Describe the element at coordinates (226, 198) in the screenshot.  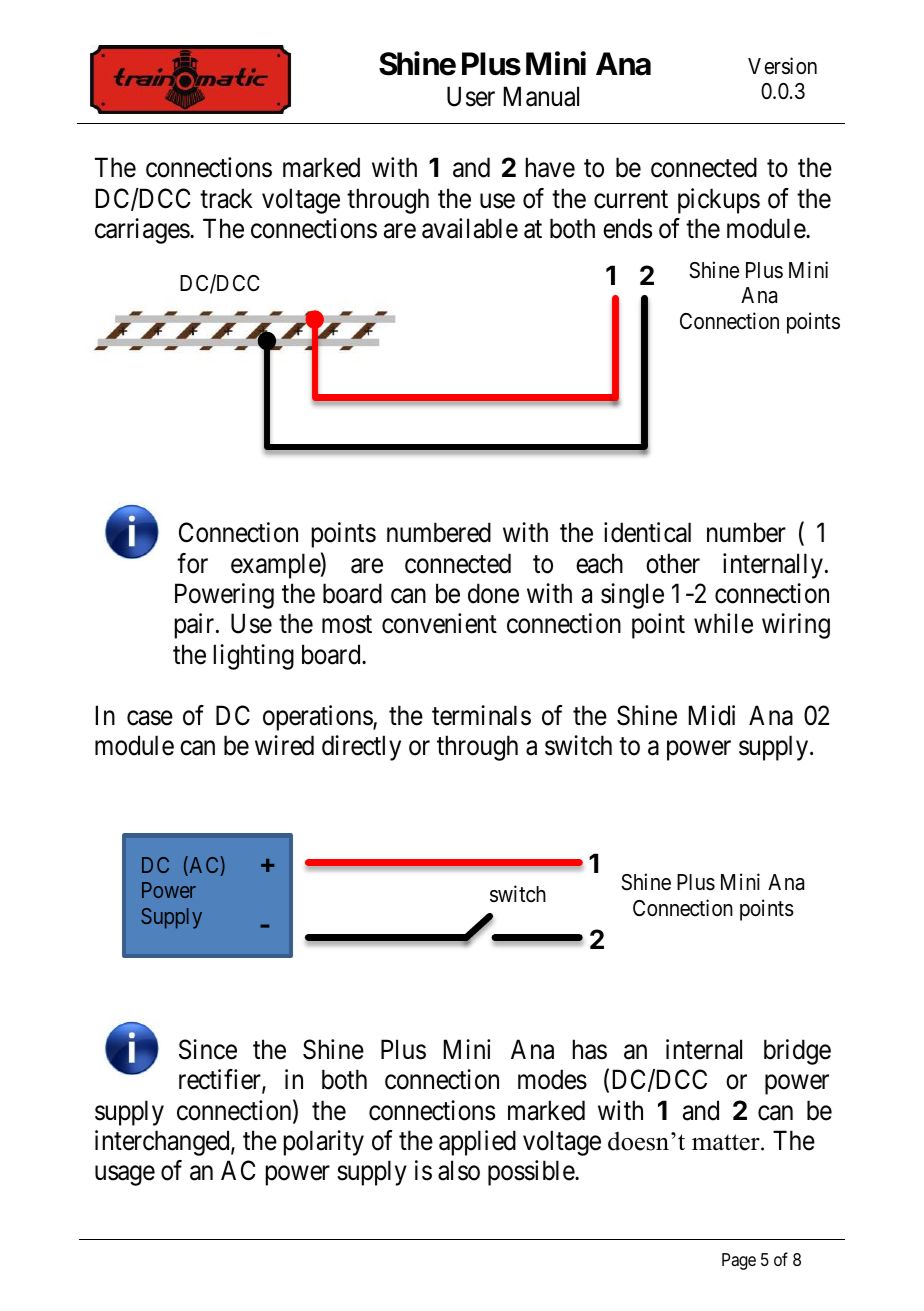
I see `track` at that location.
